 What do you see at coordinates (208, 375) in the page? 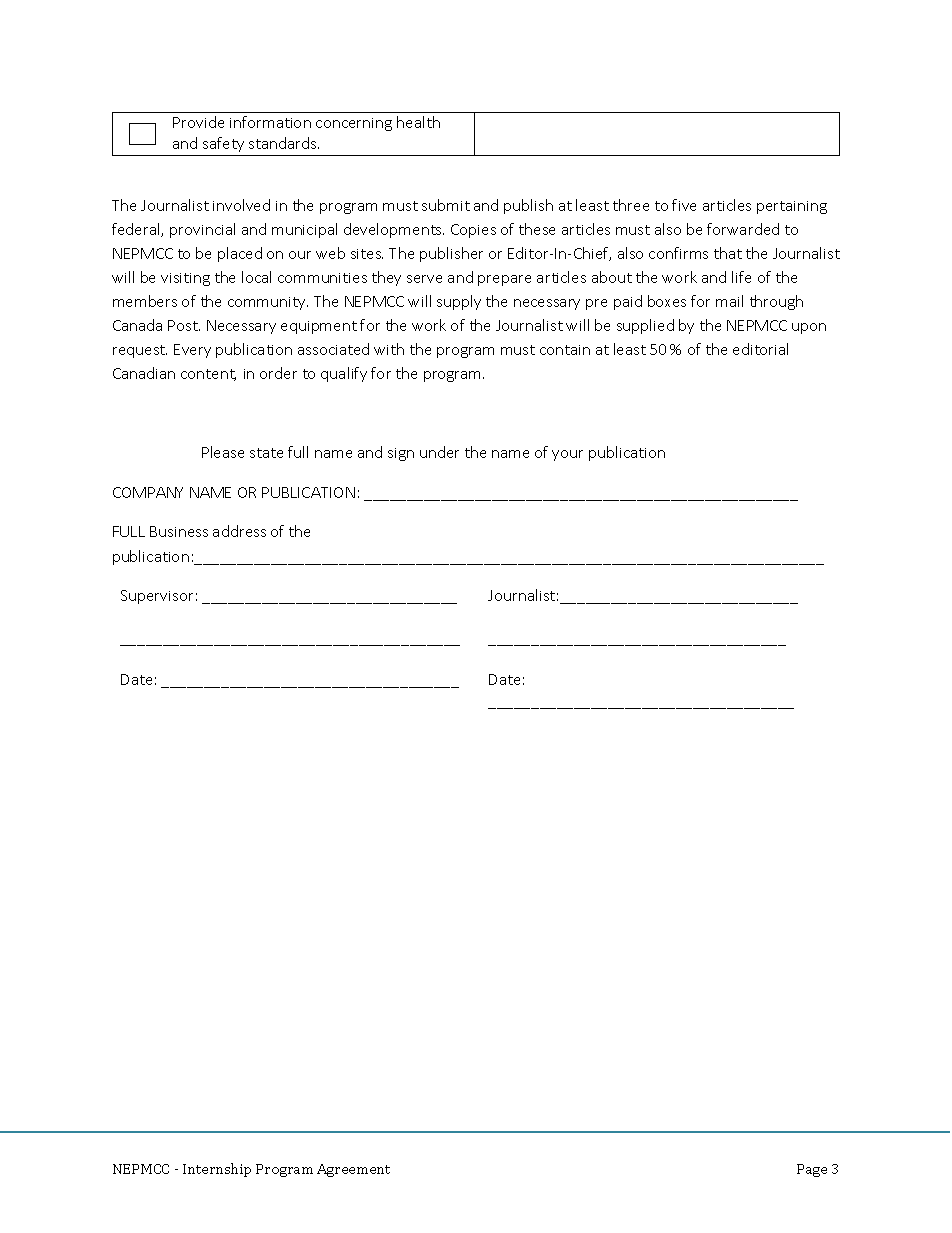
I see `content` at bounding box center [208, 375].
